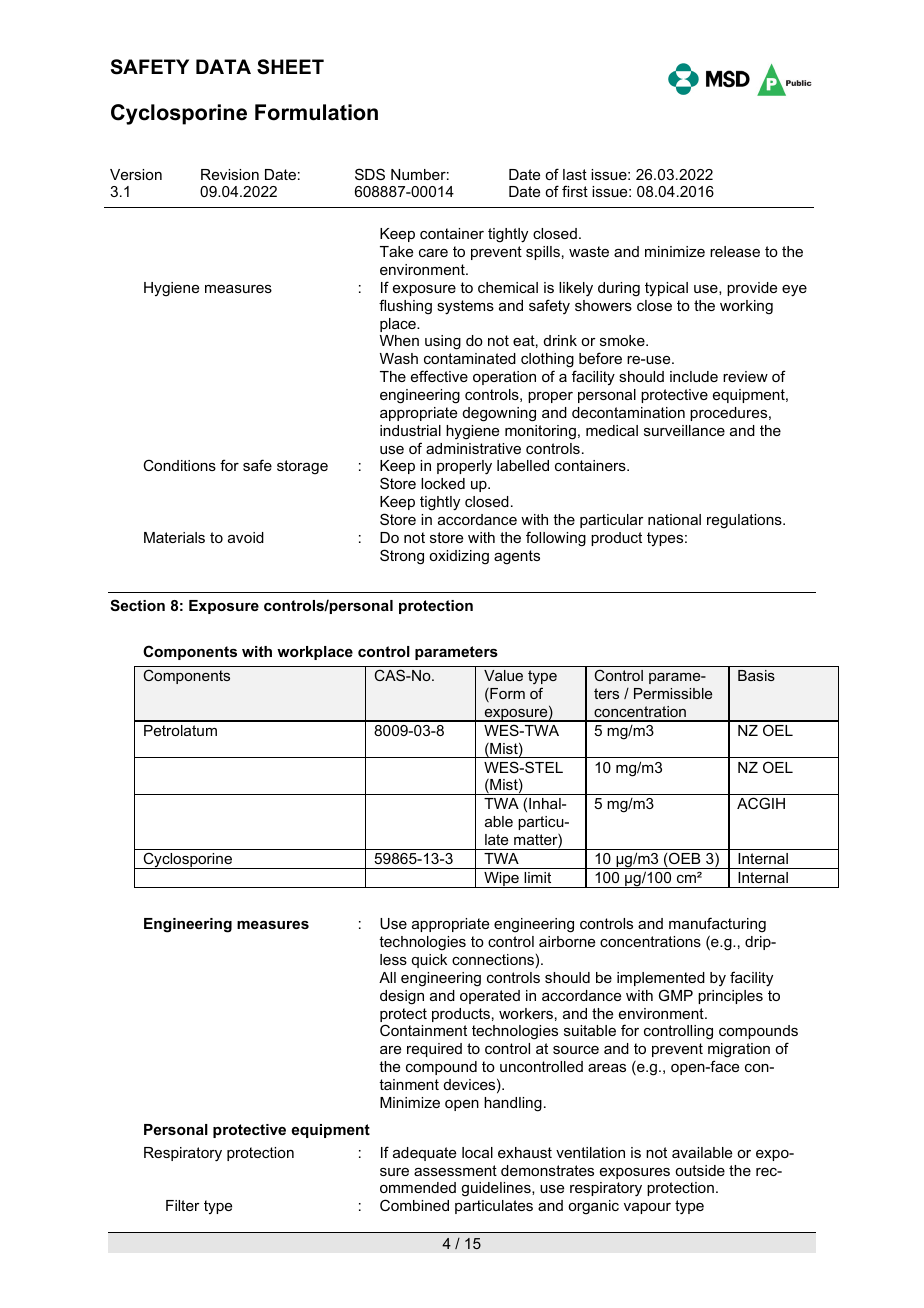 The image size is (924, 1308). I want to click on Filter, so click(183, 1205).
